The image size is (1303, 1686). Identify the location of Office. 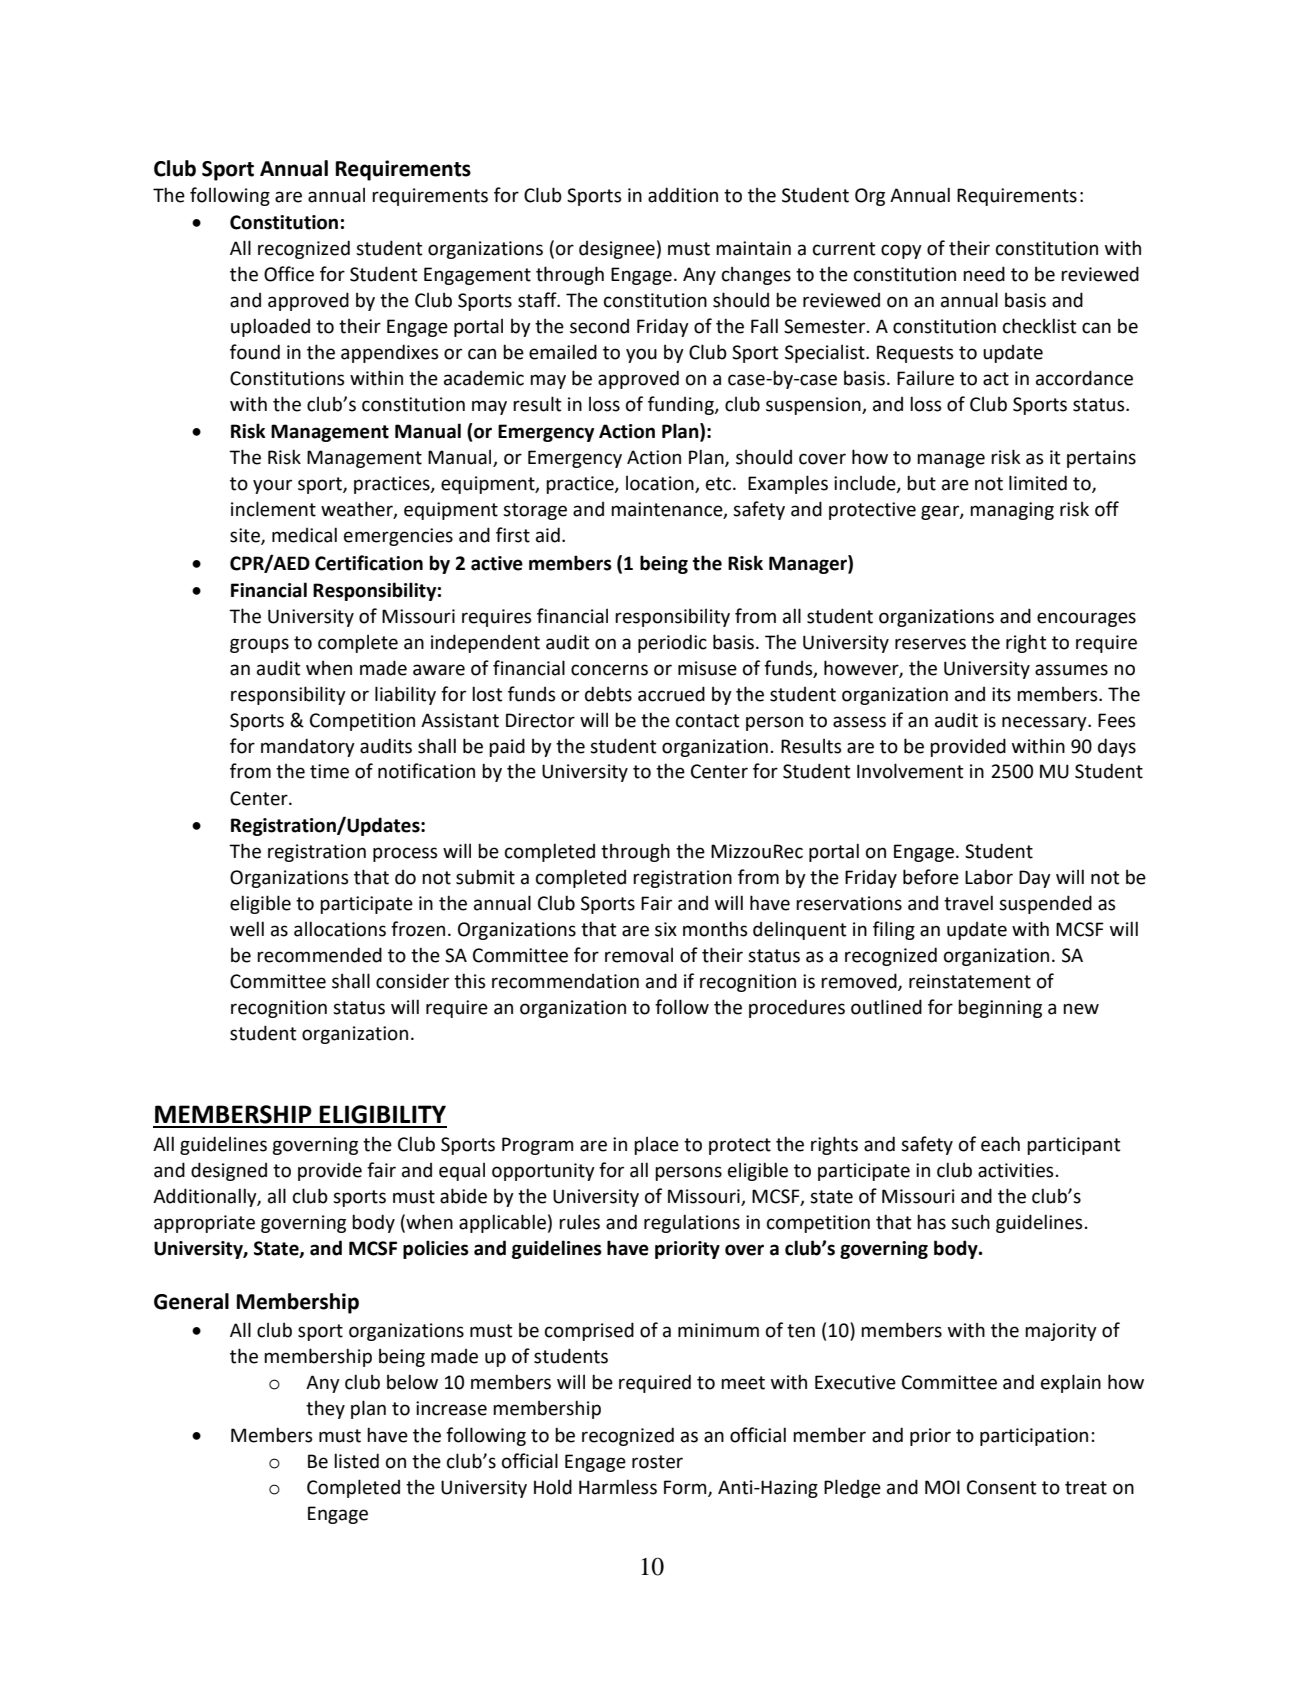
(289, 274).
